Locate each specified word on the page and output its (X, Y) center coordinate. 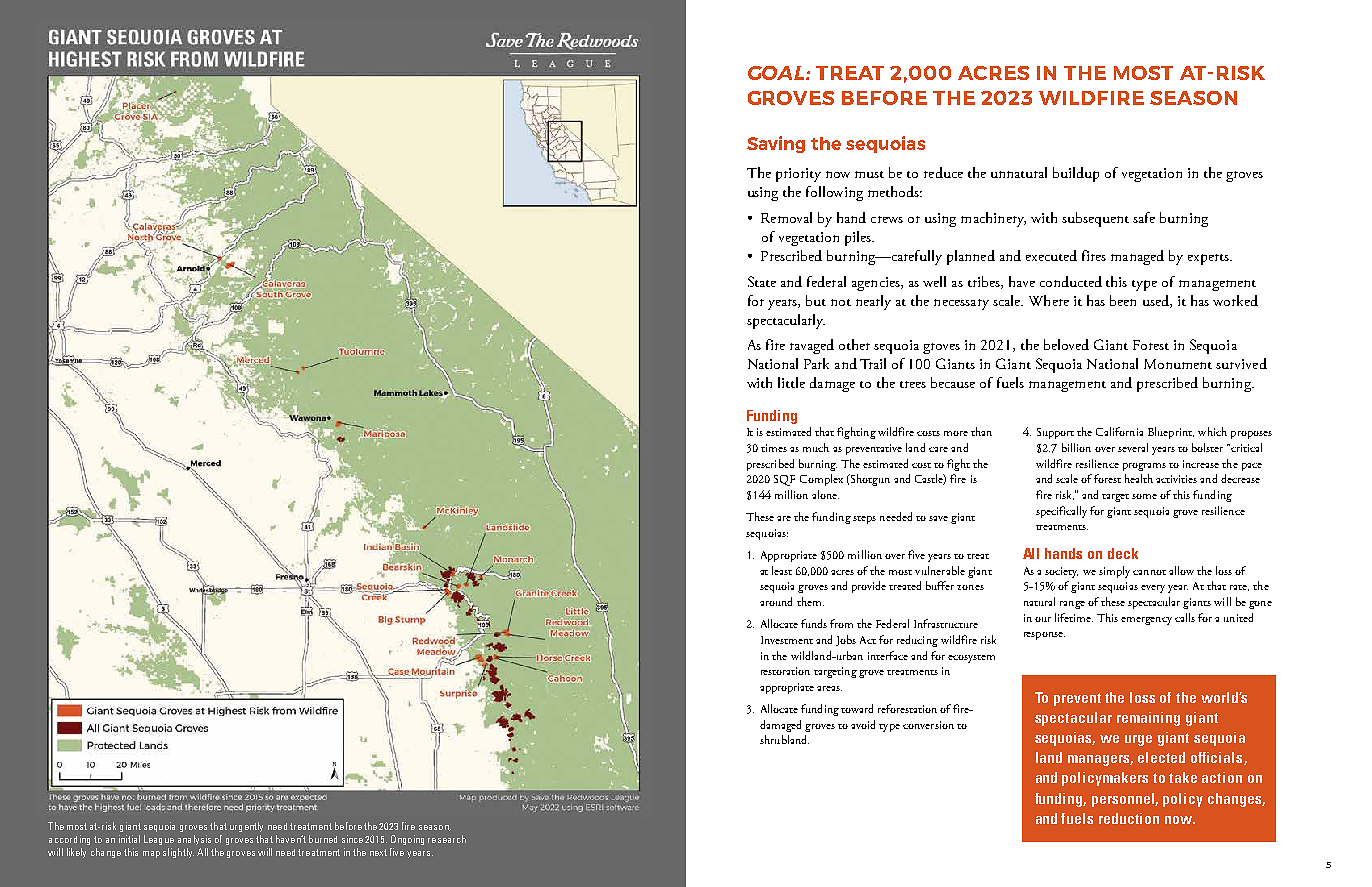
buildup (1076, 174)
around (776, 601)
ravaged (812, 346)
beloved (1066, 344)
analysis (194, 840)
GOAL (777, 73)
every (1153, 589)
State (762, 281)
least (782, 570)
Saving (776, 144)
